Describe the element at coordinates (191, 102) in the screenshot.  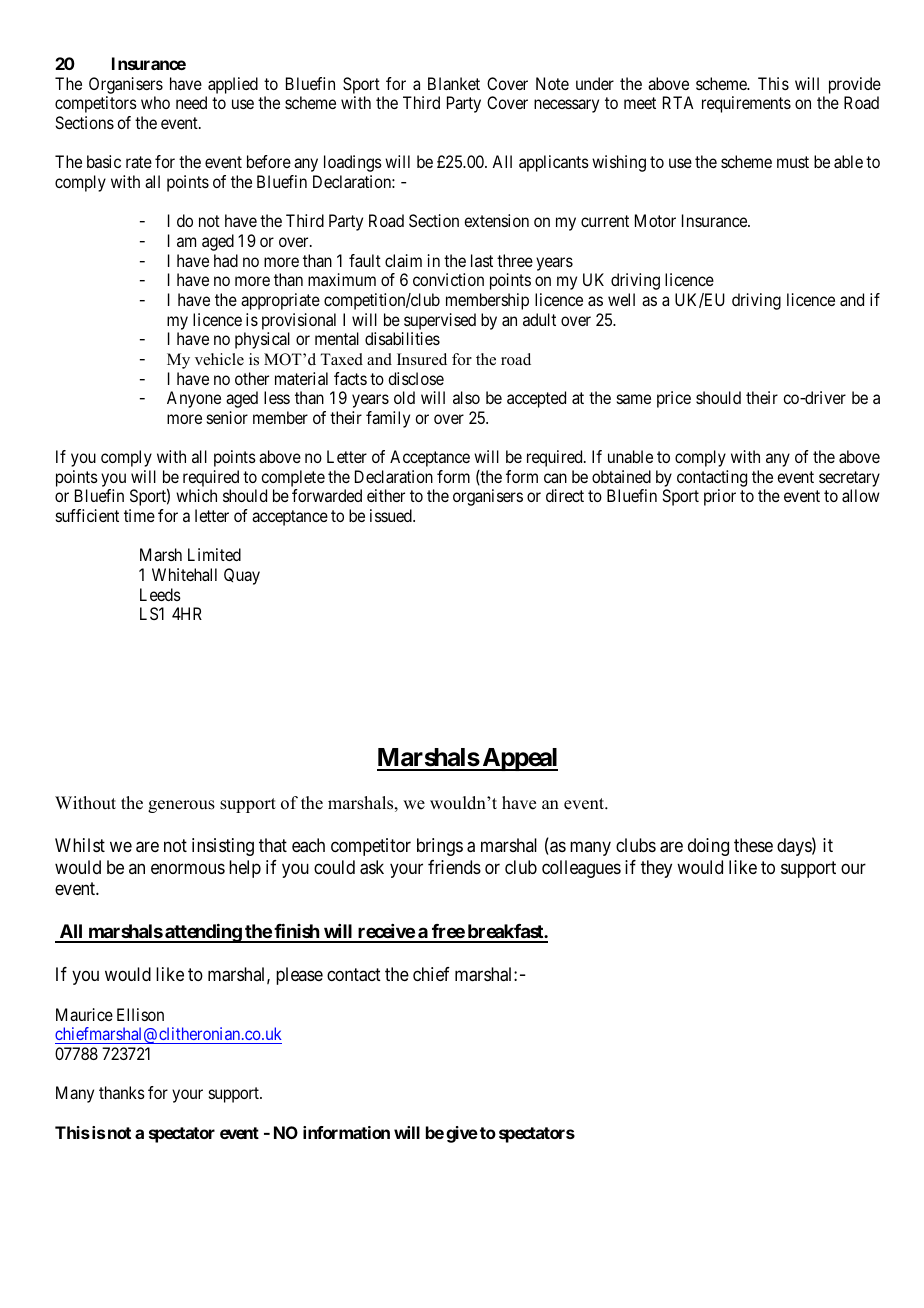
I see `need` at that location.
